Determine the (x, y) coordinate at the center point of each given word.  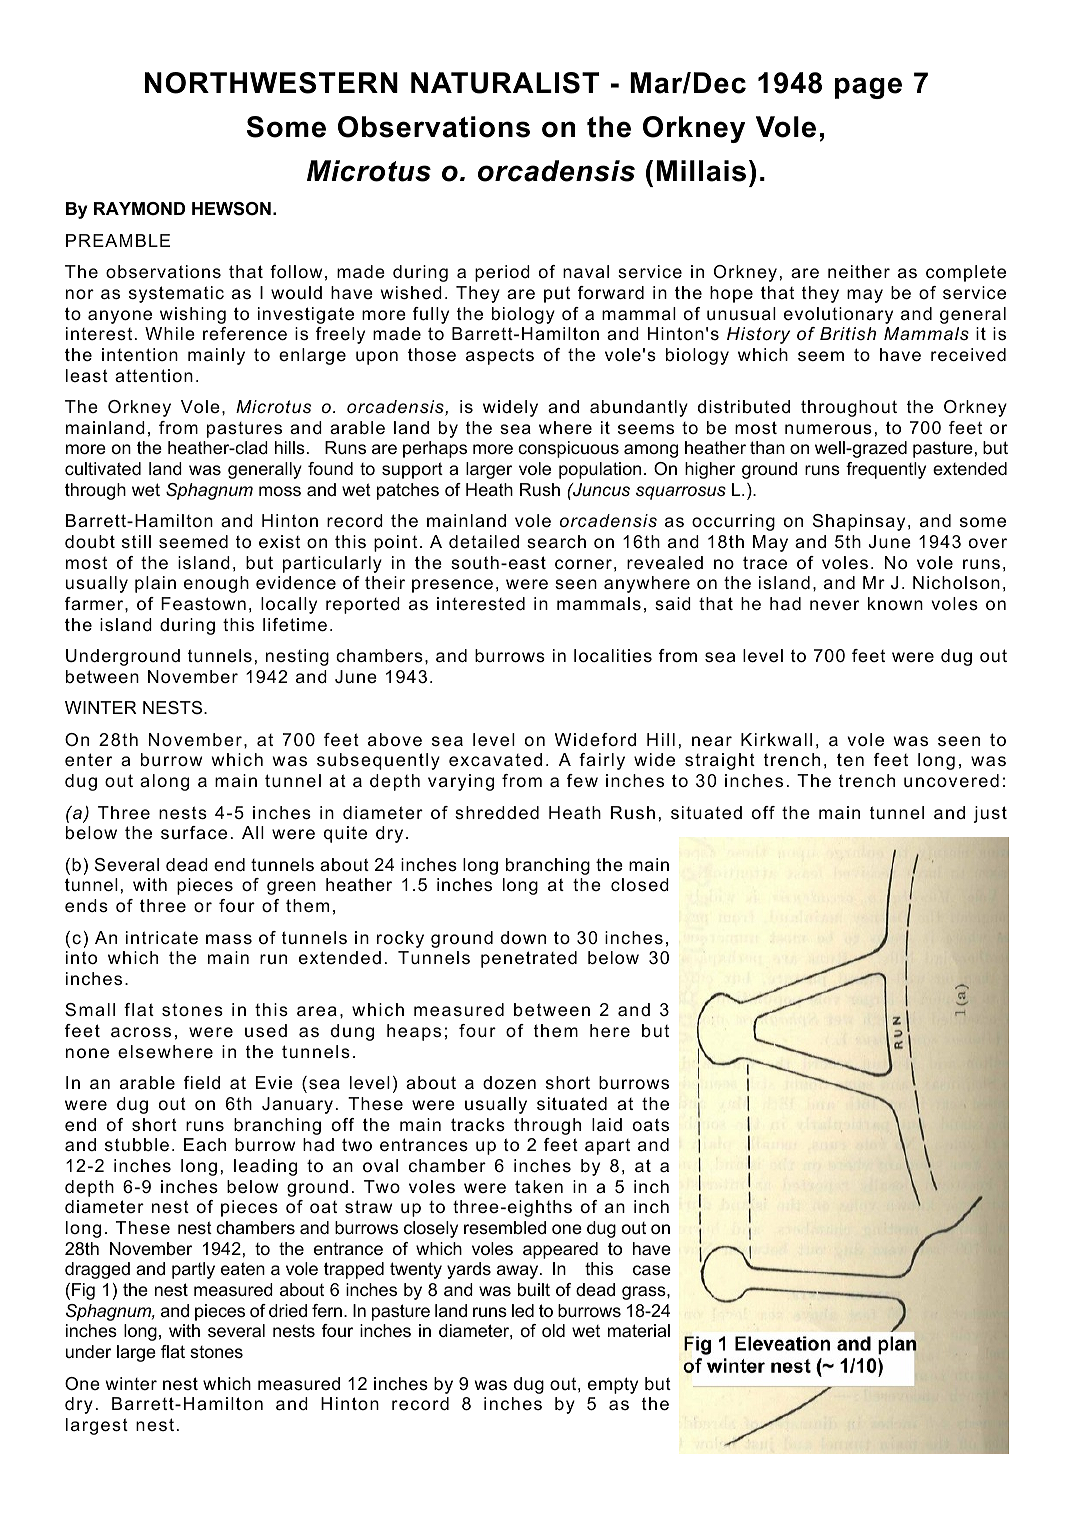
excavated (495, 760)
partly (193, 1270)
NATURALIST (505, 83)
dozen (509, 1083)
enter (88, 760)
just (990, 814)
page (868, 88)
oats (651, 1125)
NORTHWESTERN (271, 83)
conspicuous (568, 449)
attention (154, 376)
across (141, 1032)
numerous (828, 429)
